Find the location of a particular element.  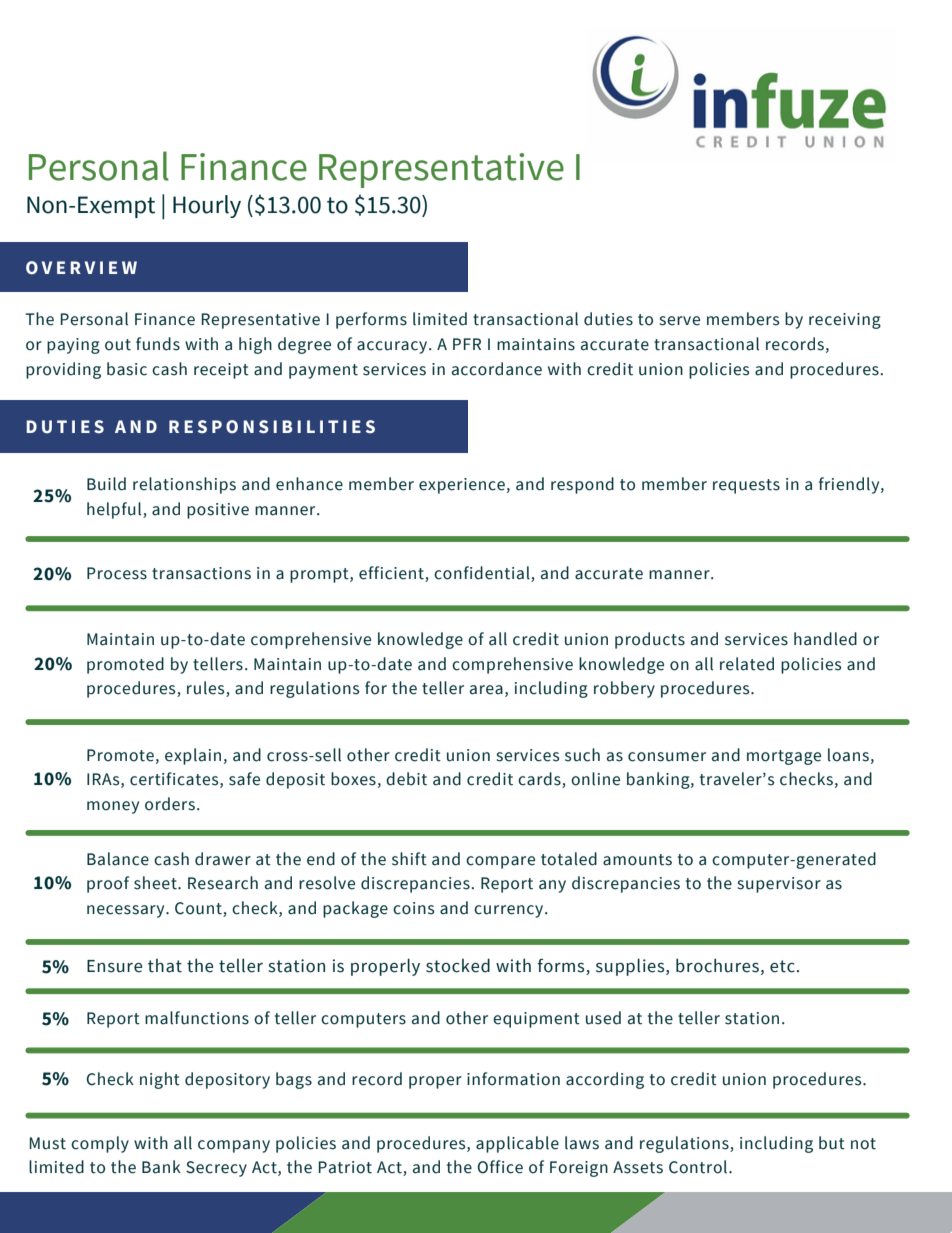

receiving is located at coordinates (845, 321).
